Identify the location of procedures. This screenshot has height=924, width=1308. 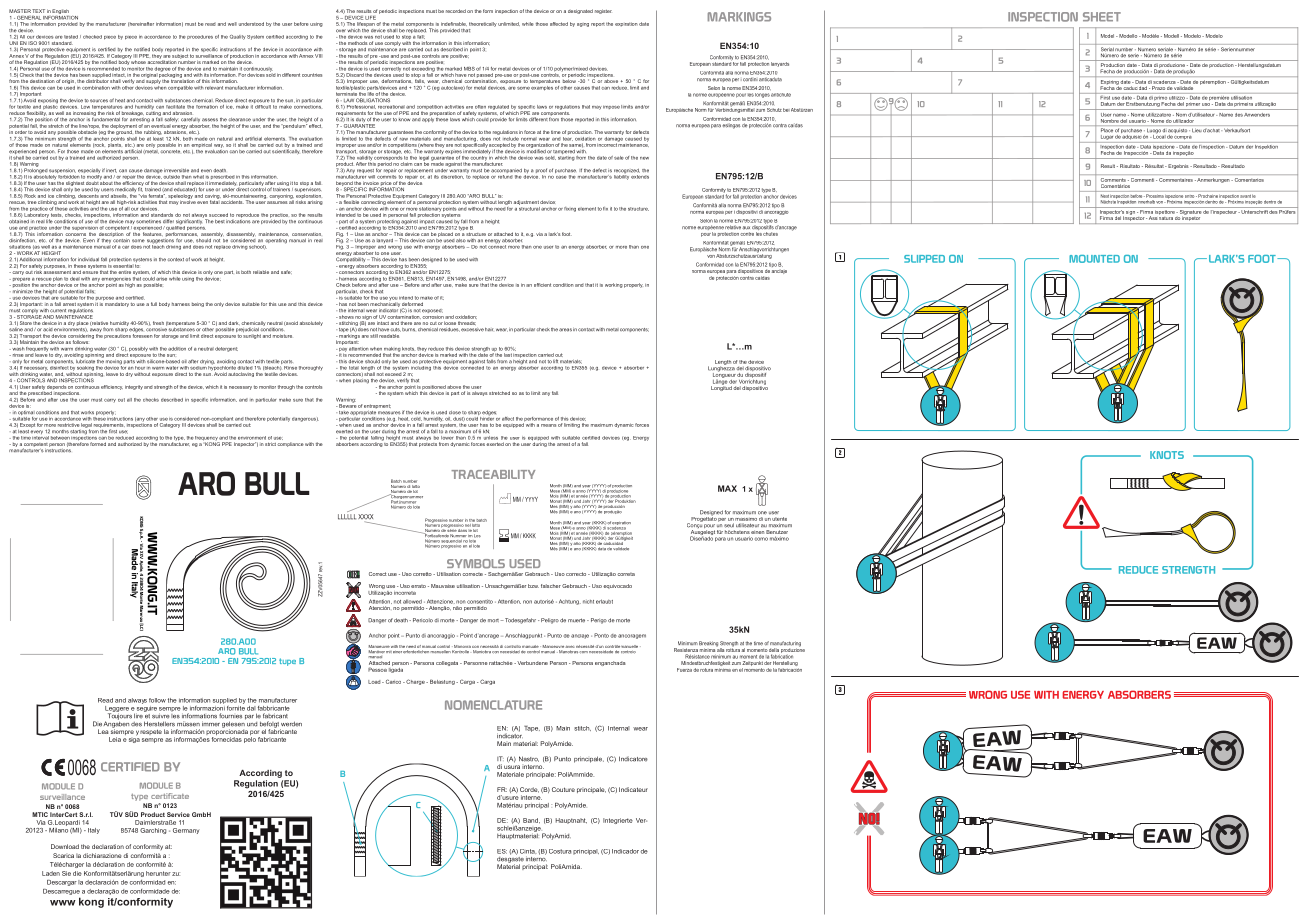
(200, 37).
